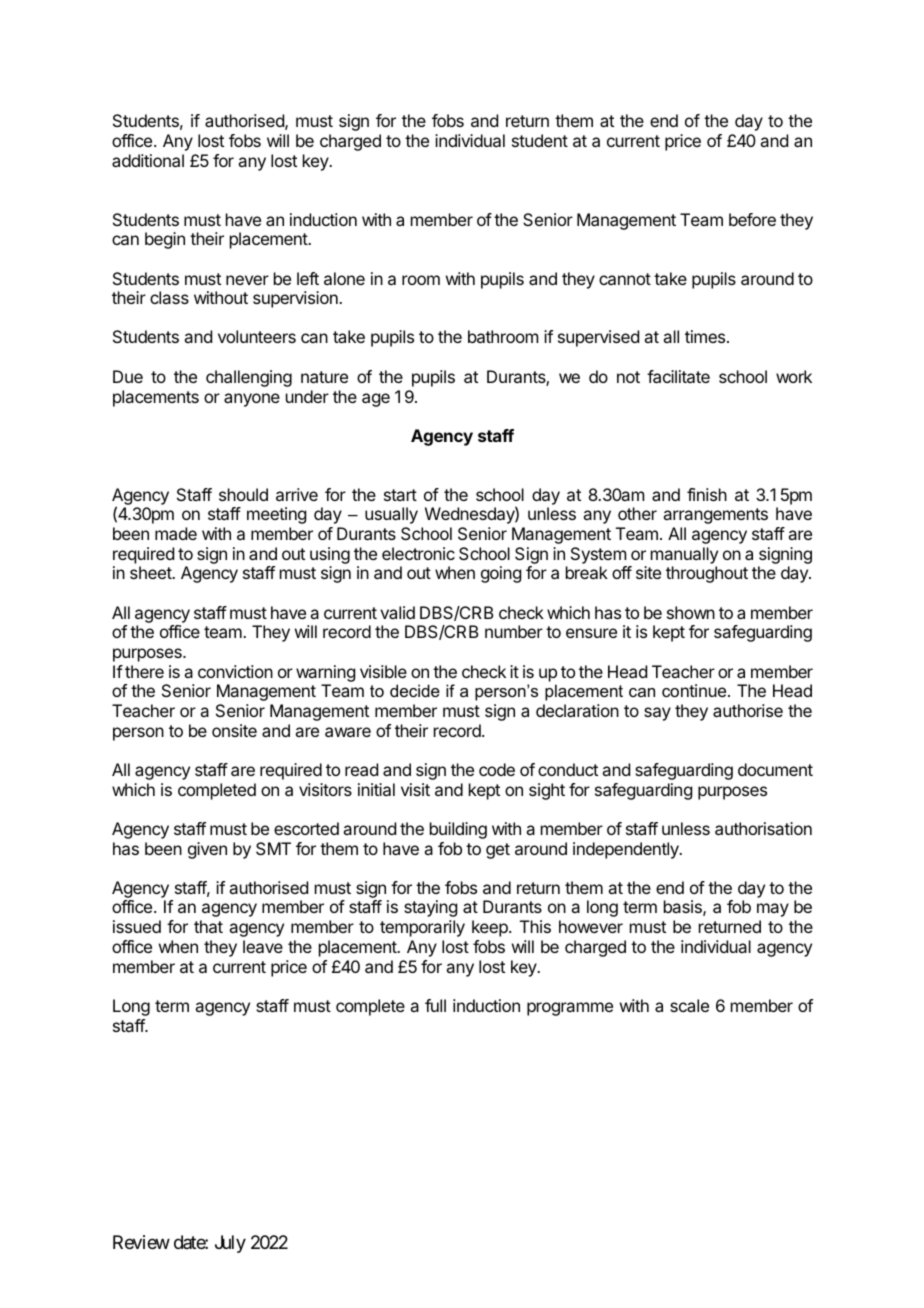  I want to click on full, so click(435, 1005).
